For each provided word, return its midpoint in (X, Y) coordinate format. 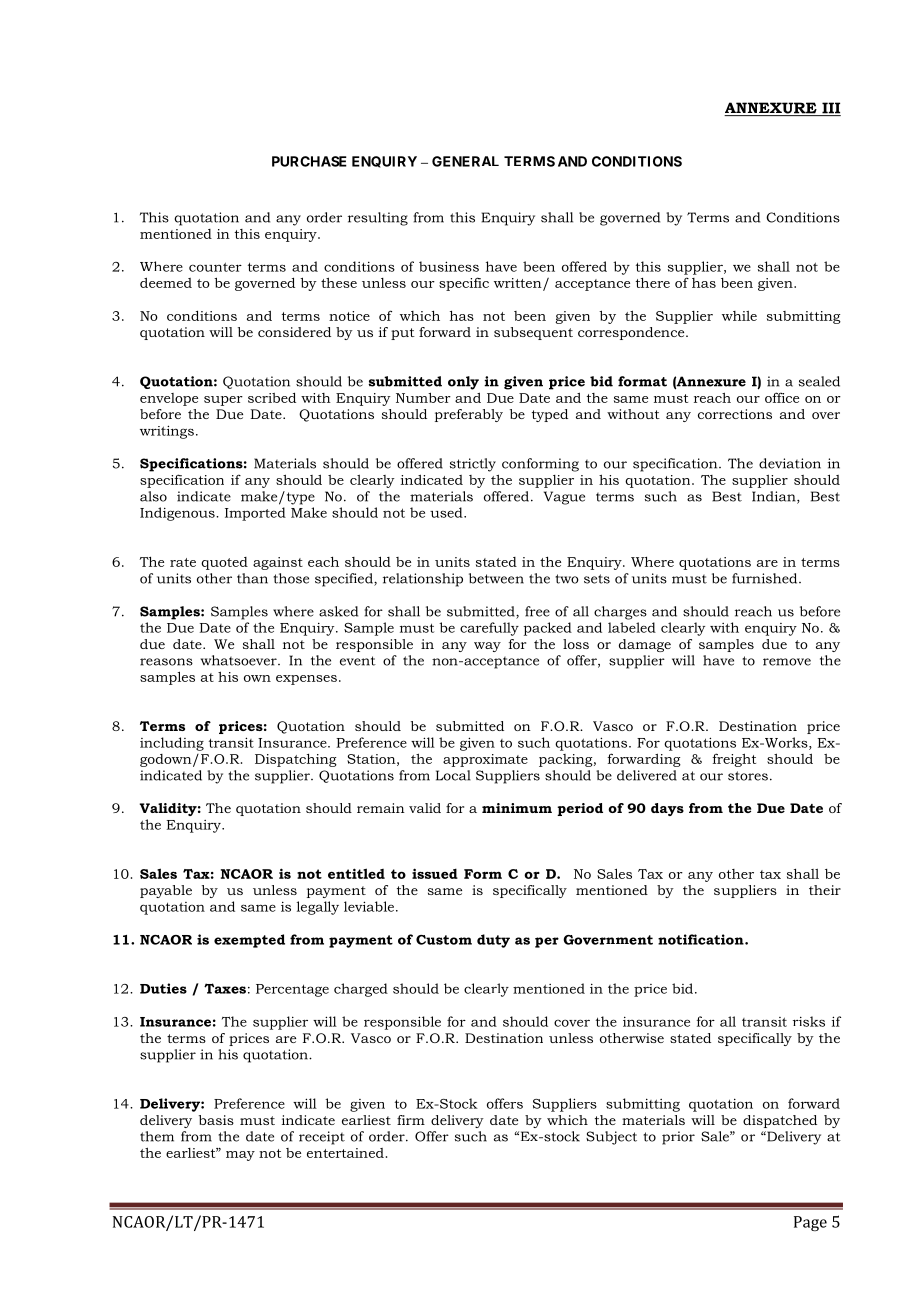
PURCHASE (309, 161)
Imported (255, 514)
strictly (473, 465)
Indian (775, 497)
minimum (517, 808)
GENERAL (465, 161)
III (830, 109)
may (240, 1156)
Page (810, 1223)
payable (166, 891)
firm (411, 1120)
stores (748, 776)
